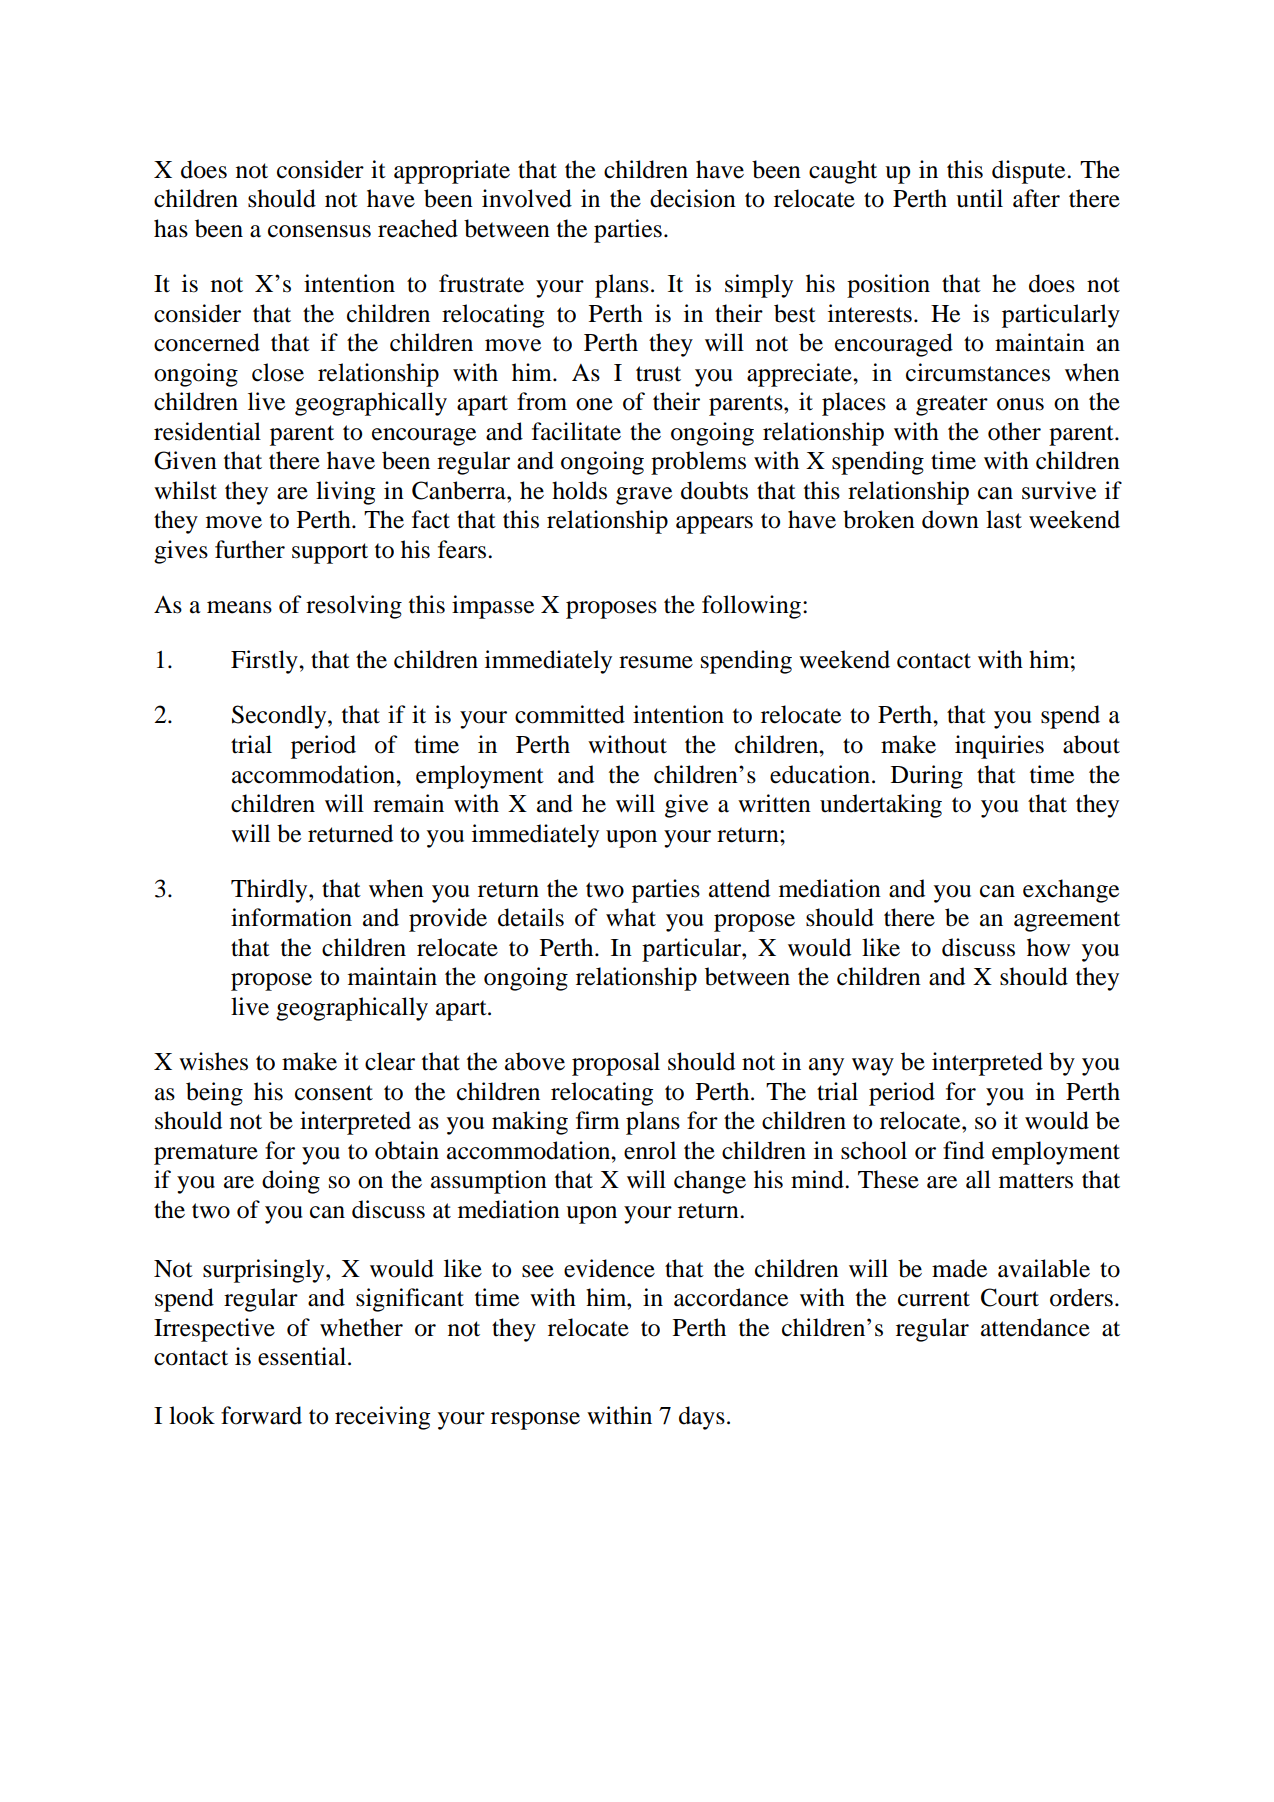 This image has height=1802, width=1274. Describe the element at coordinates (927, 777) in the image. I see `During` at that location.
